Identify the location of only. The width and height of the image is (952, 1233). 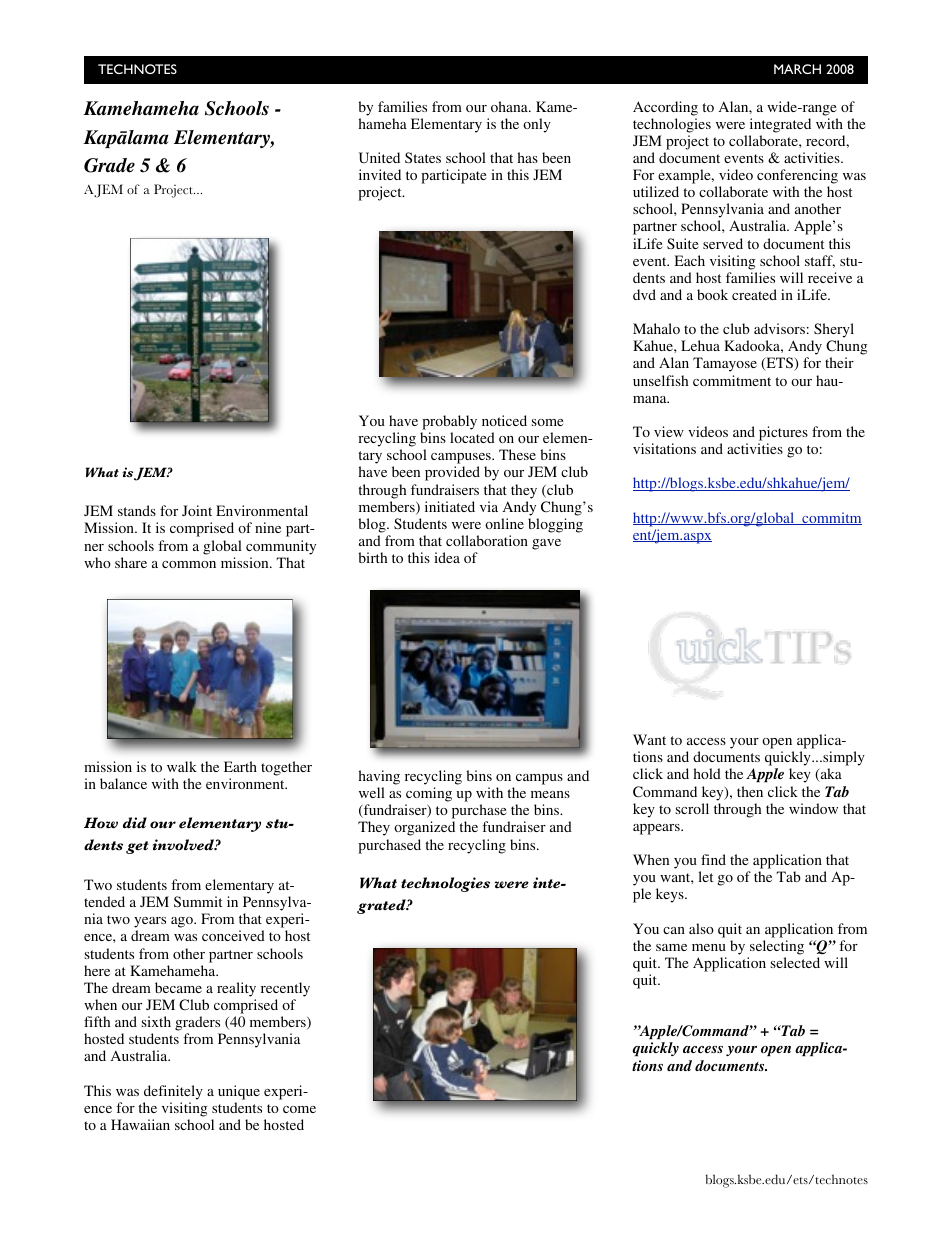
(537, 125).
